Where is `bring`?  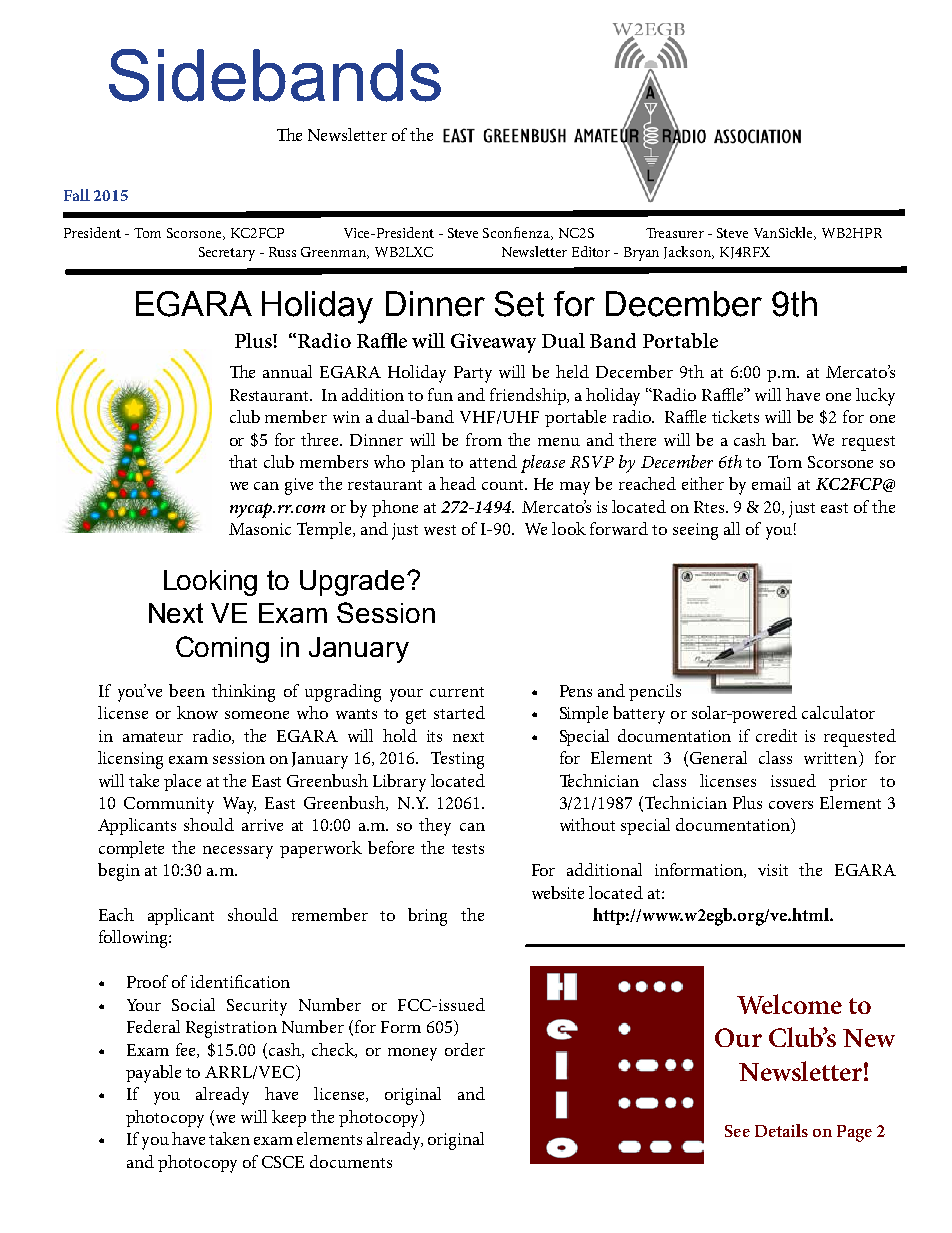
bring is located at coordinates (427, 917).
